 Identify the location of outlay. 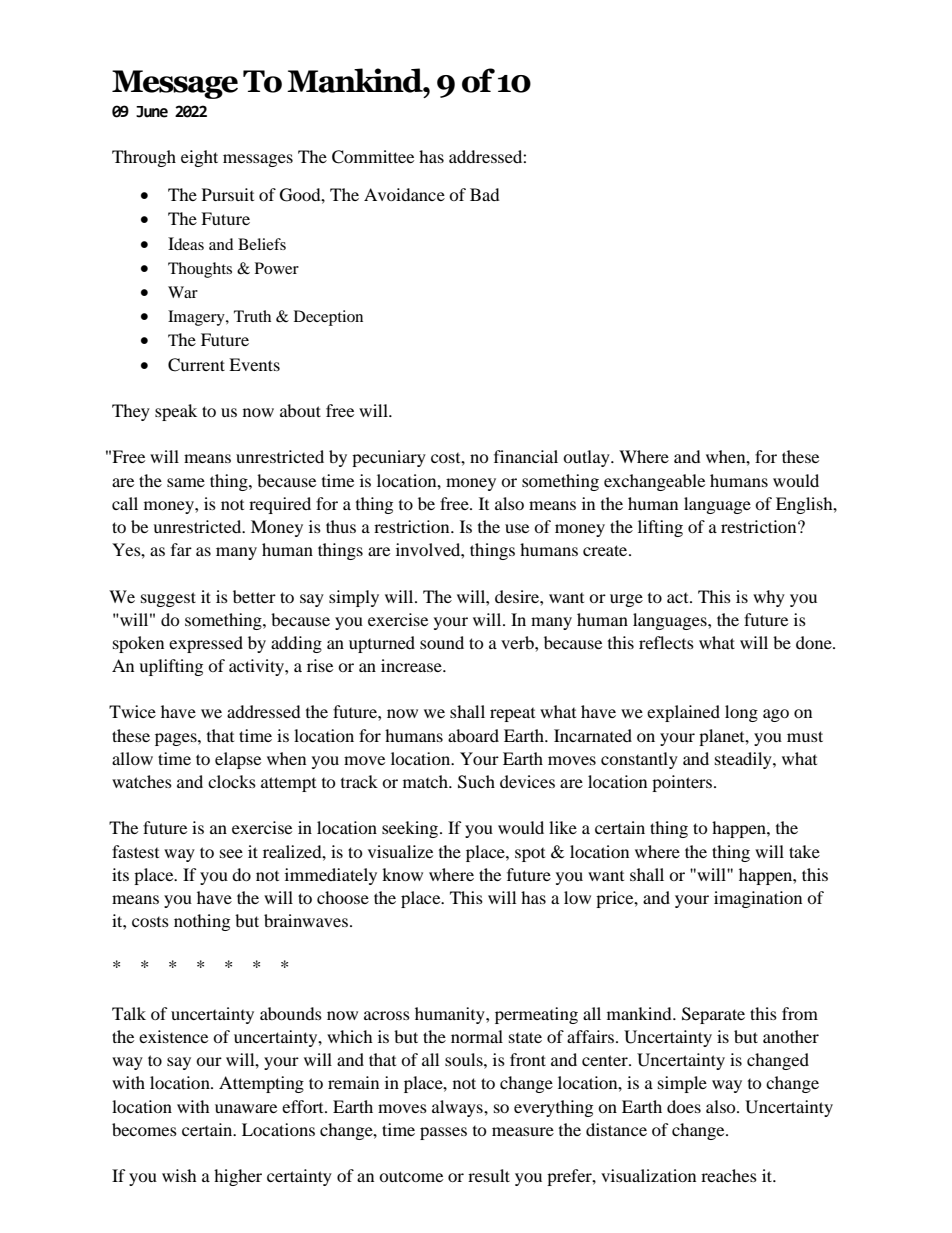
(587, 458).
